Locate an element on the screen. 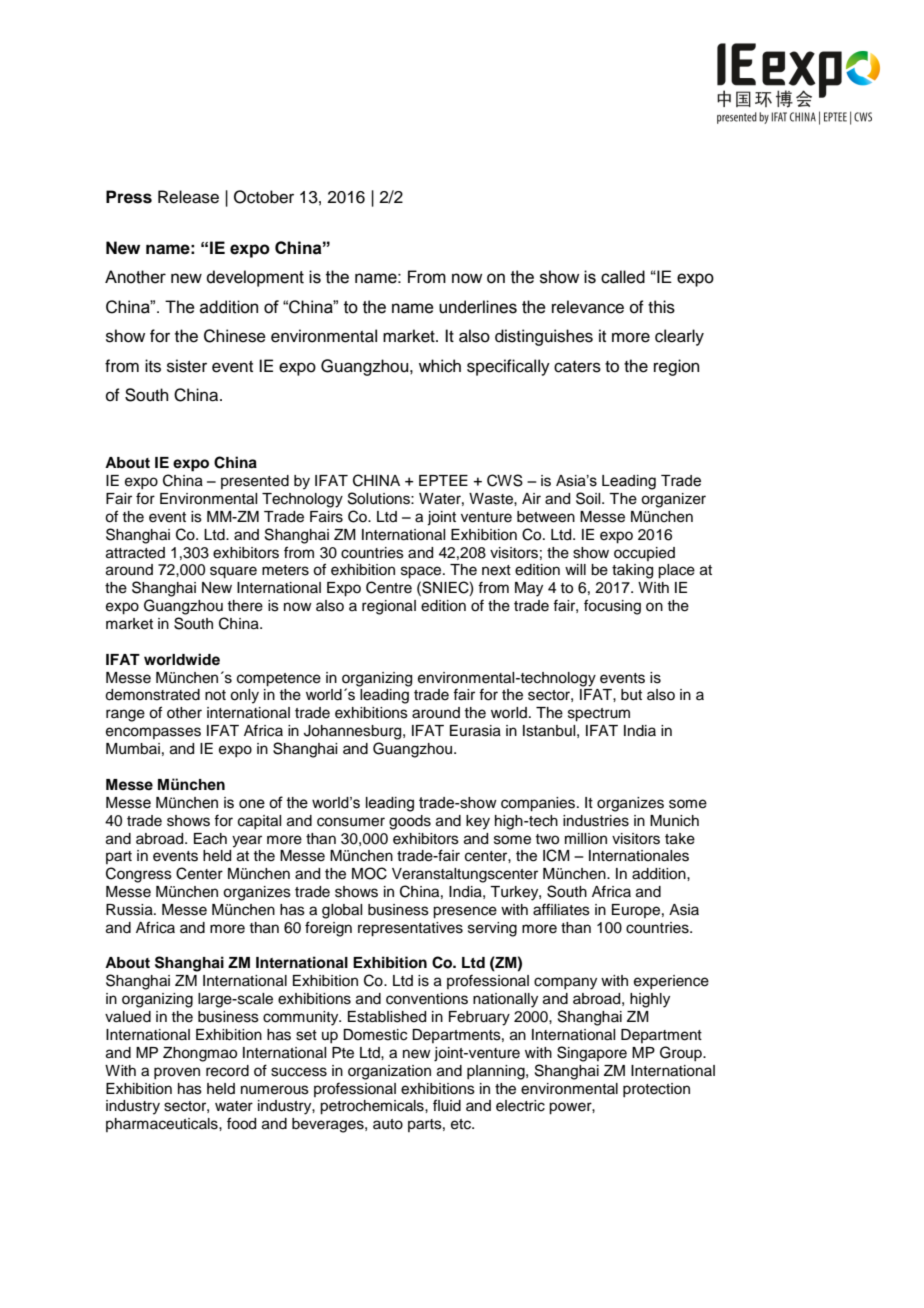 The height and width of the screenshot is (1308, 924). organization is located at coordinates (389, 1072).
